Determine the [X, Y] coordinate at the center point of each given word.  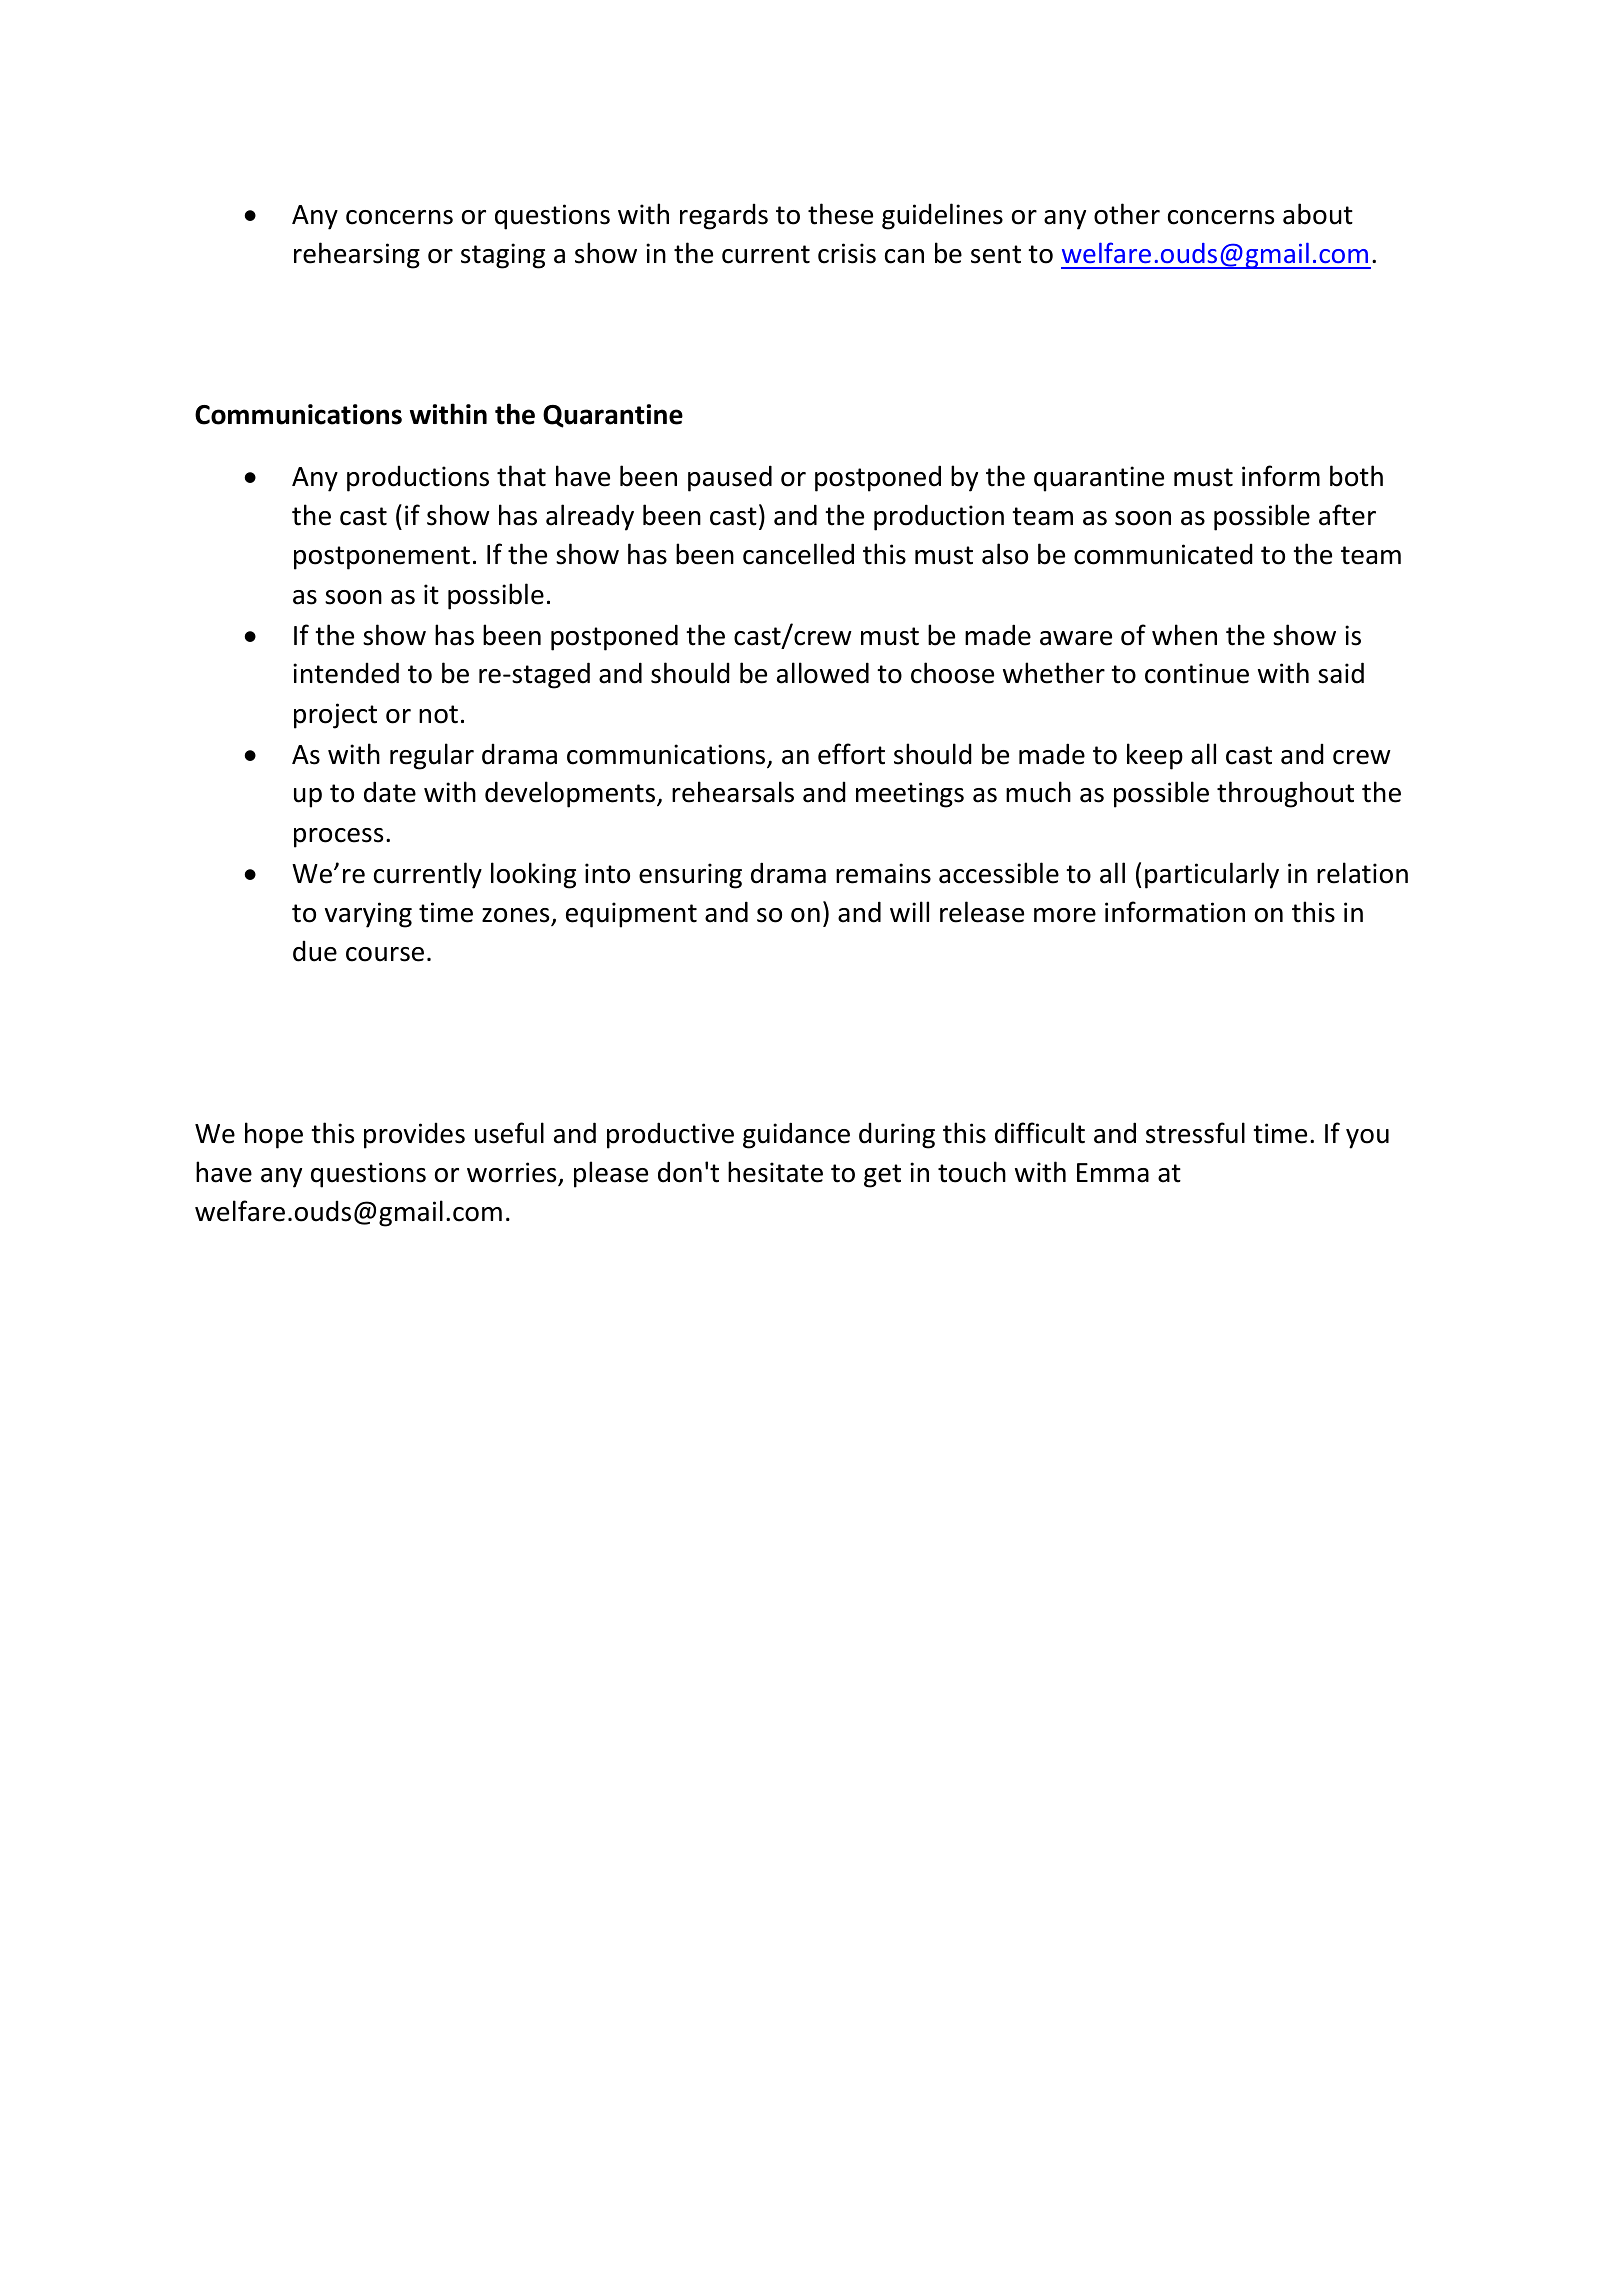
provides [414, 1136]
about [1318, 214]
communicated [1163, 554]
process [338, 838]
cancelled [798, 554]
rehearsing [357, 255]
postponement [382, 558]
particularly [1212, 875]
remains [883, 873]
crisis [847, 253]
